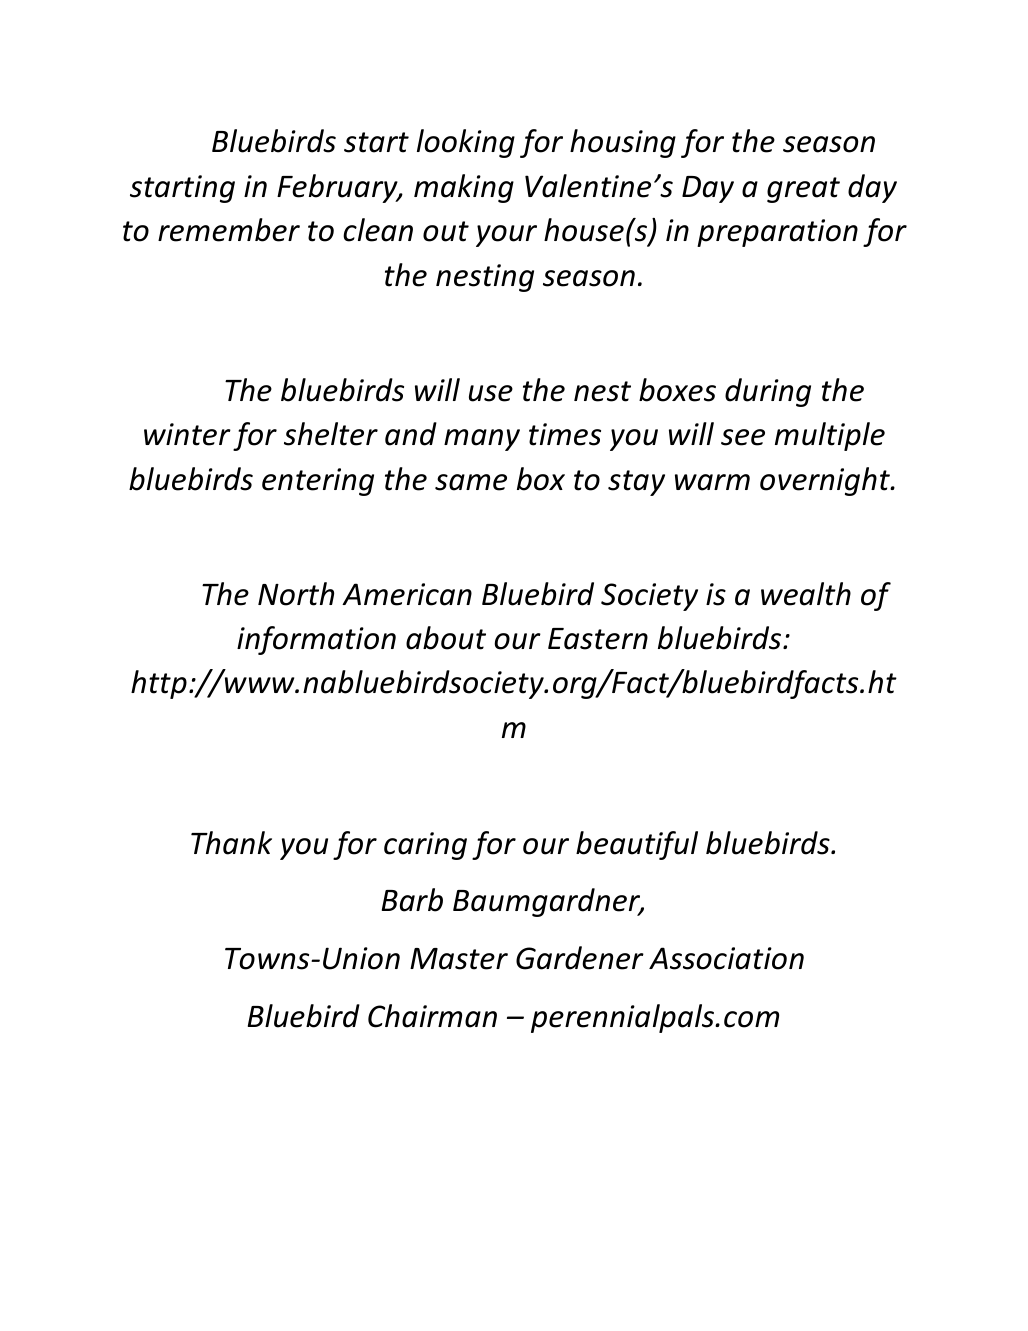 The image size is (1028, 1331). What do you see at coordinates (726, 958) in the screenshot?
I see `Association` at bounding box center [726, 958].
